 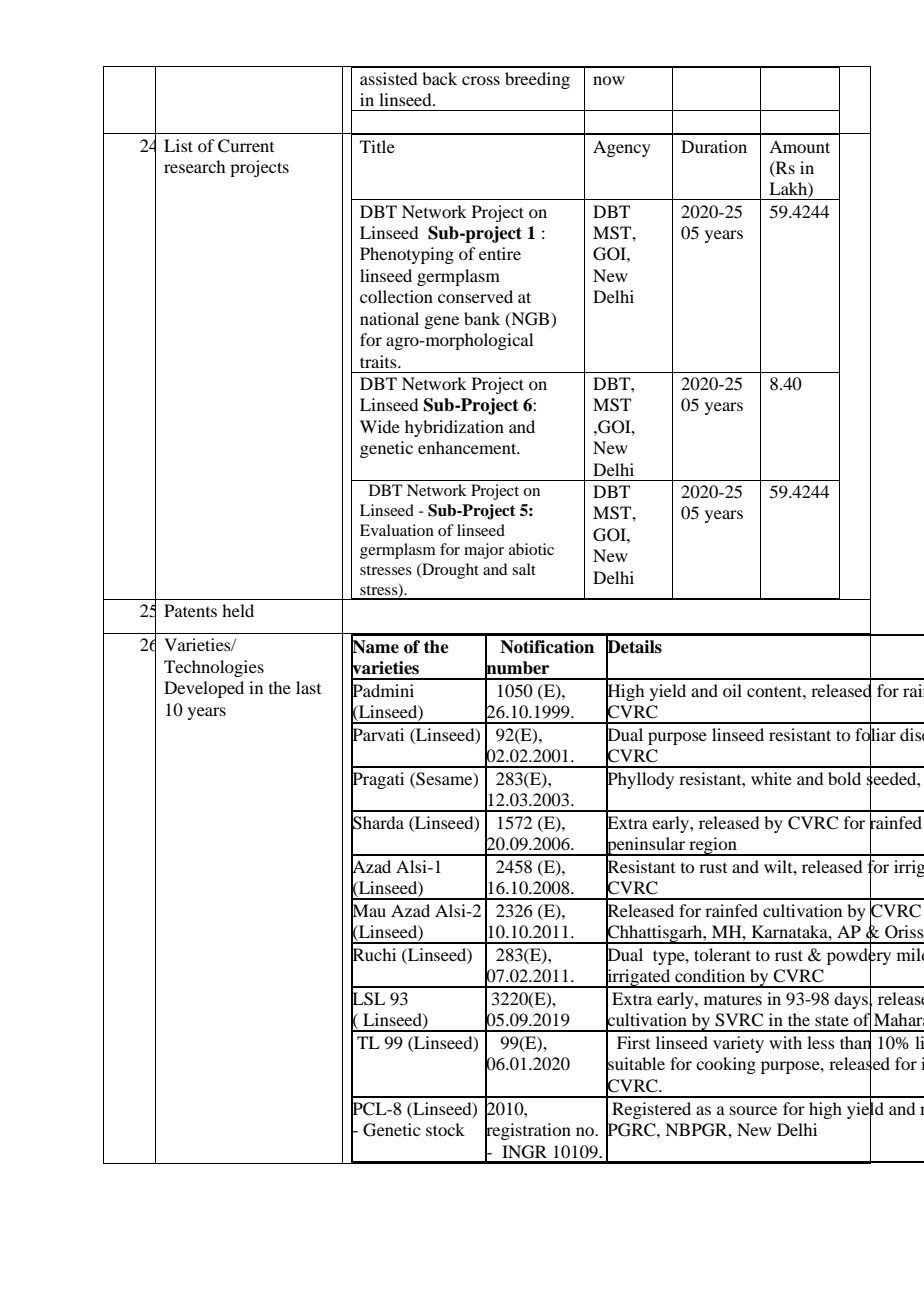 I want to click on oil, so click(x=732, y=690).
